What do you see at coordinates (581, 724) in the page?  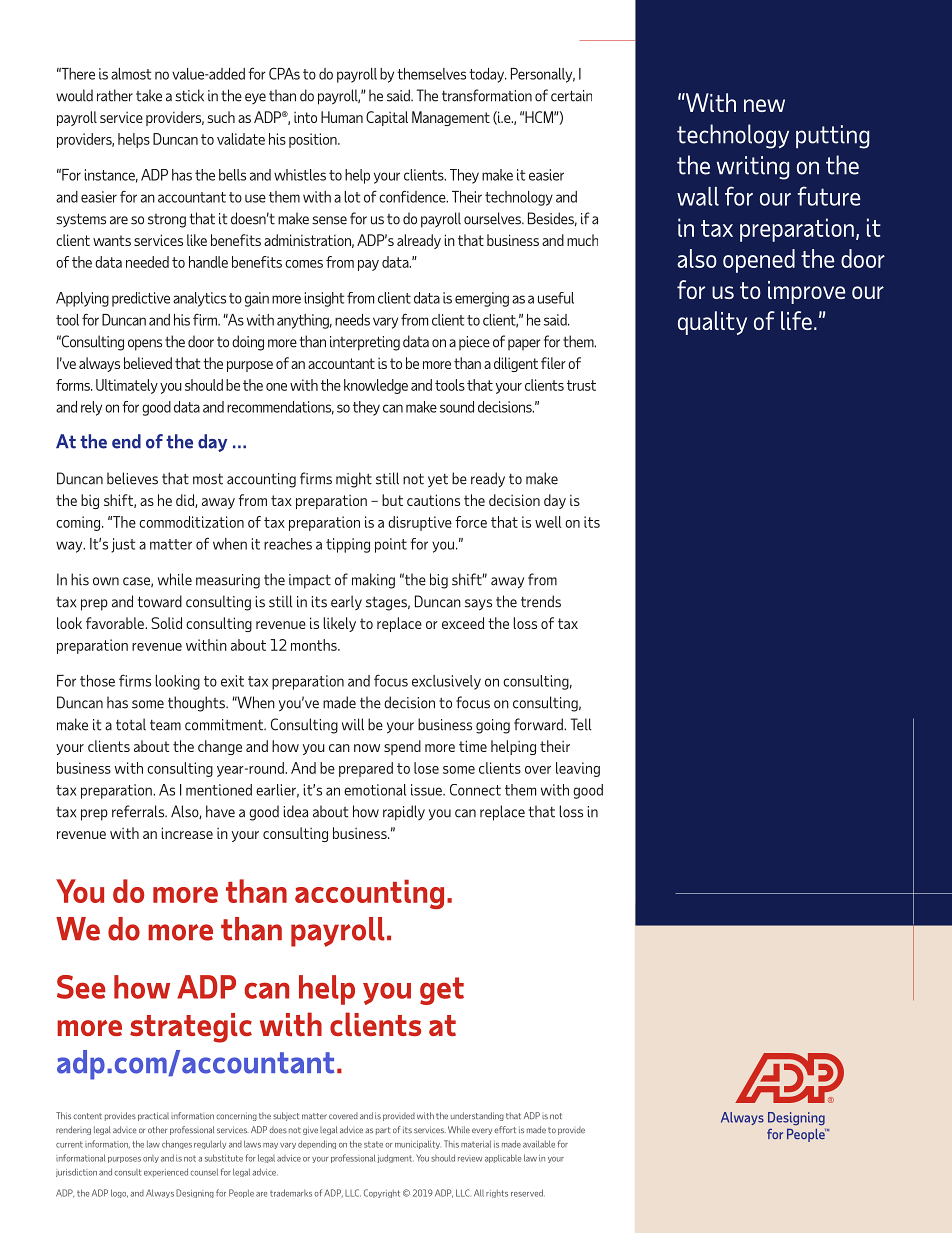 I see `Tell` at bounding box center [581, 724].
